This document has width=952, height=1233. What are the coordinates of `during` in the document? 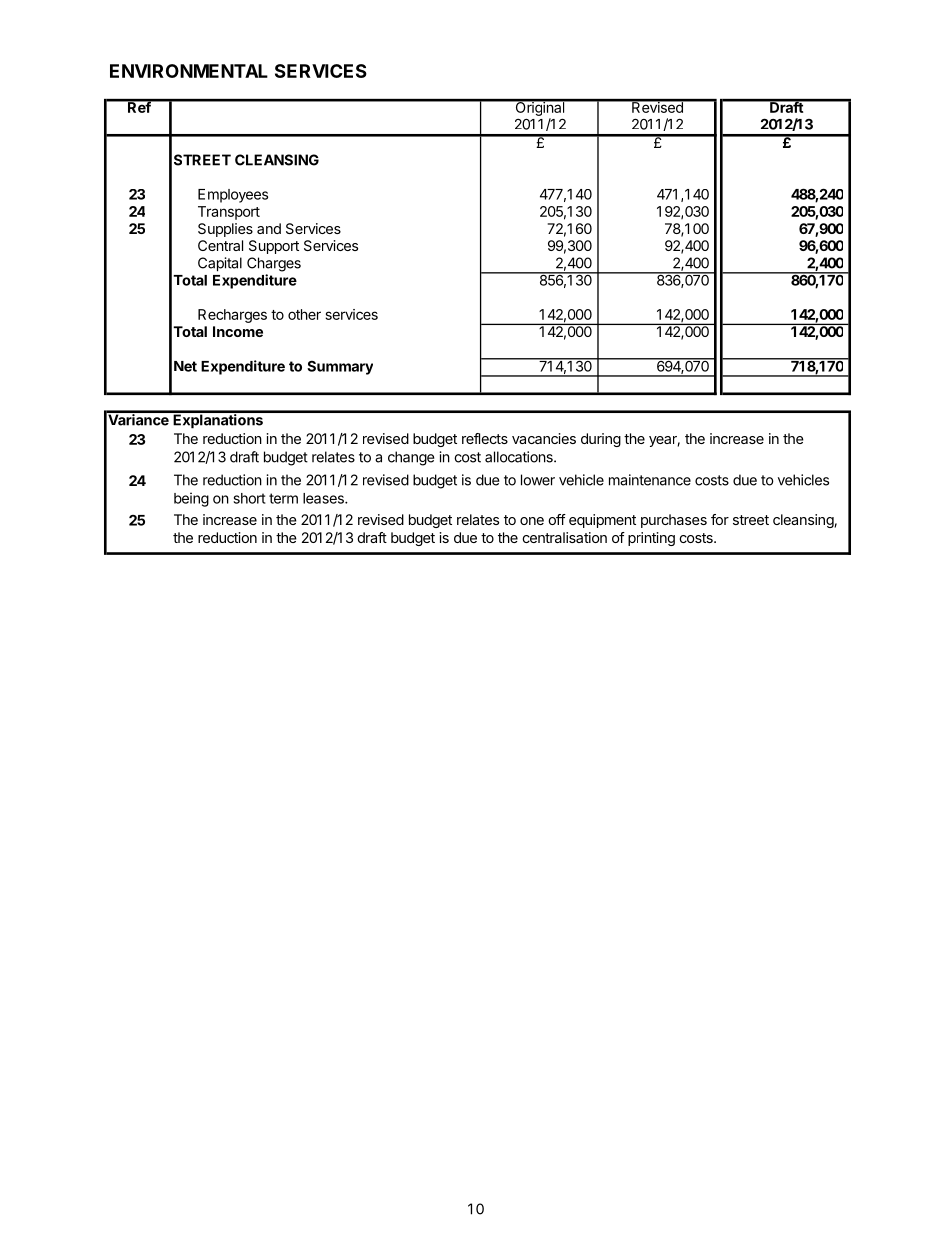 It's located at (601, 440).
